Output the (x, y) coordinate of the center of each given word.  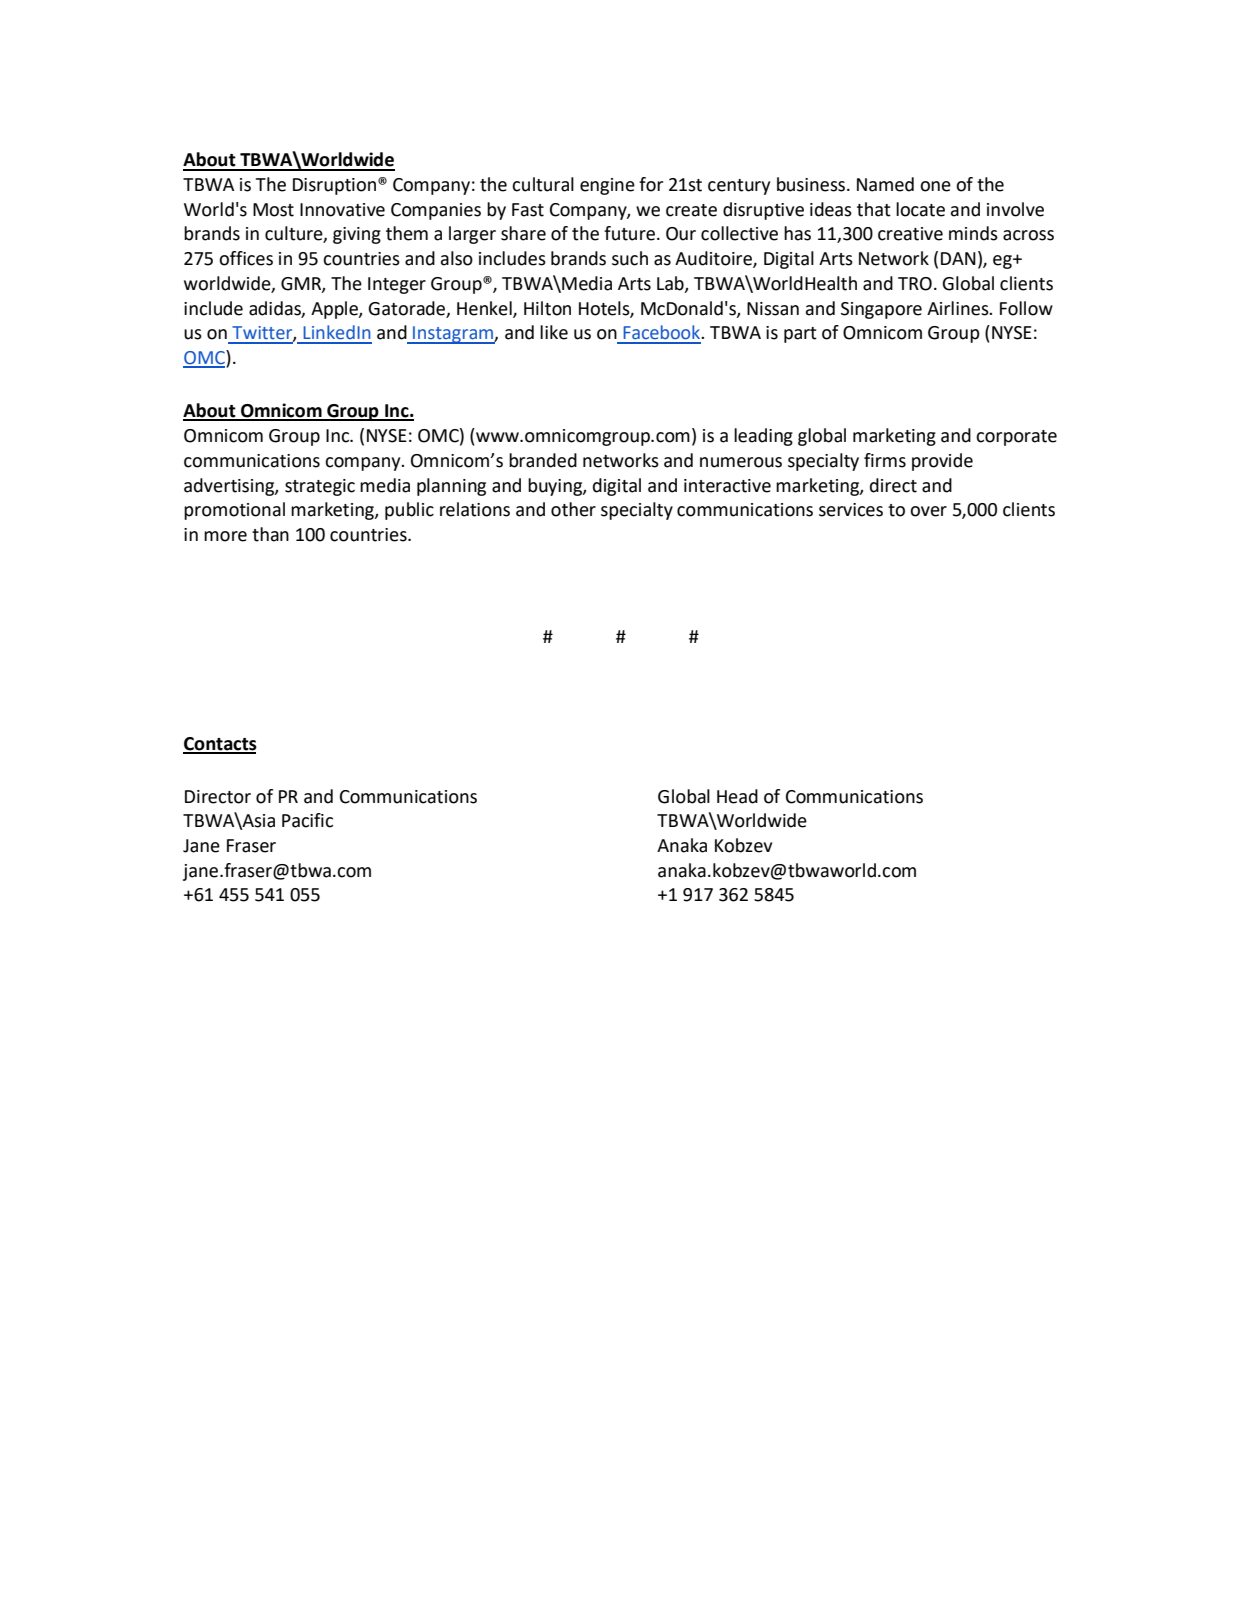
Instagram (453, 335)
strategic (320, 487)
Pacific (307, 820)
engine (607, 186)
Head (737, 796)
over (928, 511)
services (851, 510)
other (573, 509)
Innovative (342, 210)
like (554, 332)
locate (920, 209)
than (270, 534)
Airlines (959, 308)
